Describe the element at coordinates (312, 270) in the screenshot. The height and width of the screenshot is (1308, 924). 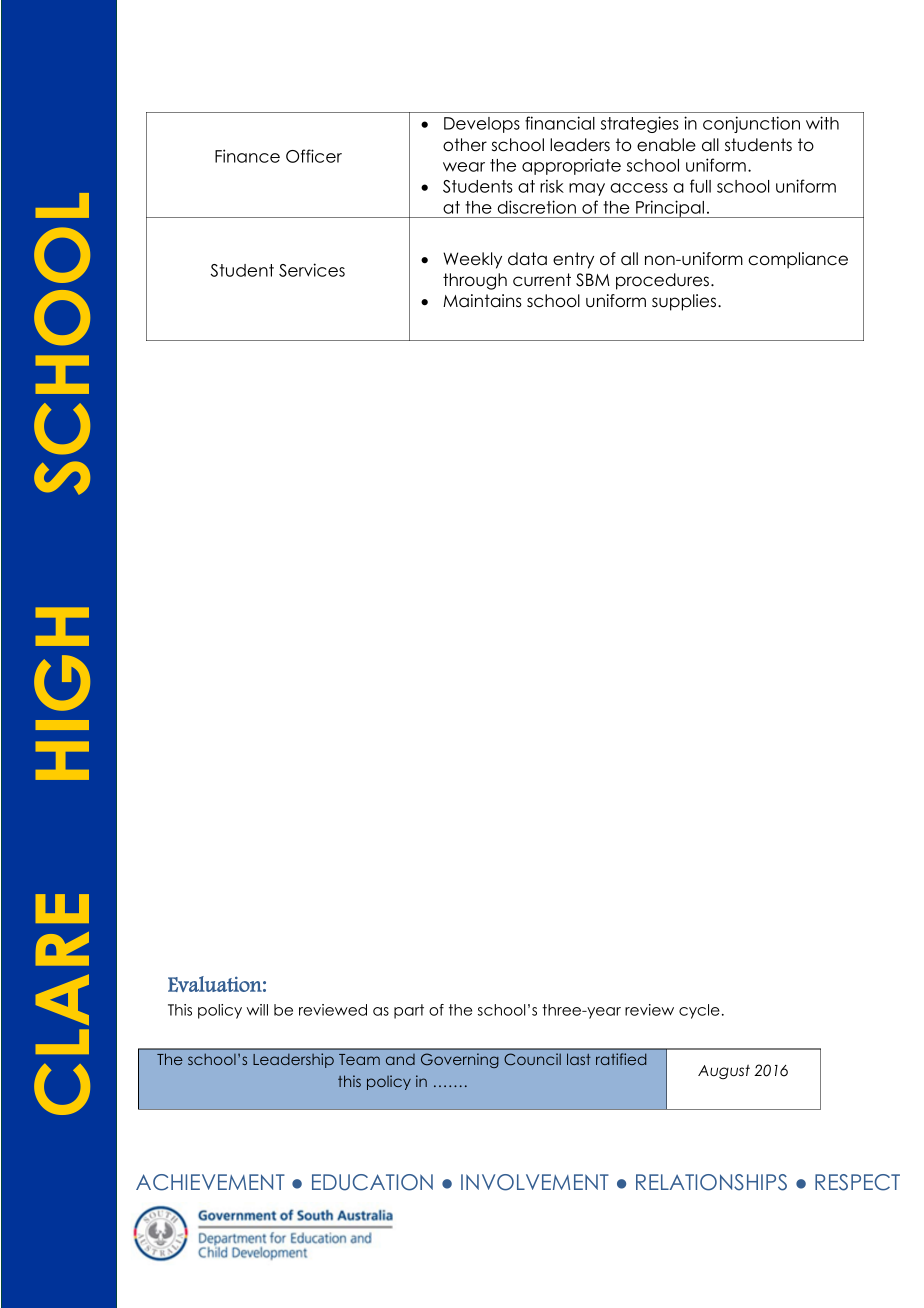
I see `Services` at that location.
